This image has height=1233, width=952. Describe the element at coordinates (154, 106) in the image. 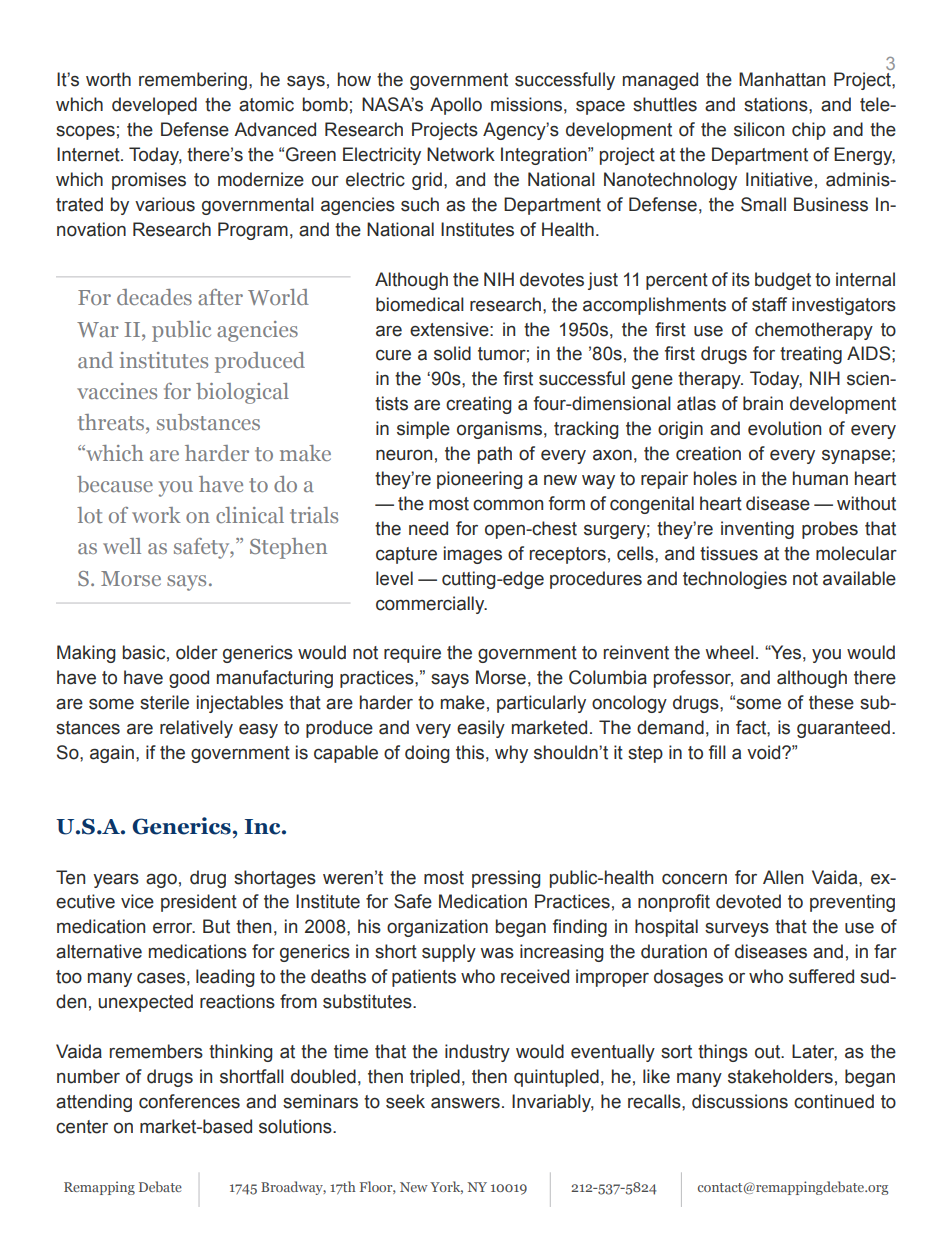

I see `developed` at that location.
